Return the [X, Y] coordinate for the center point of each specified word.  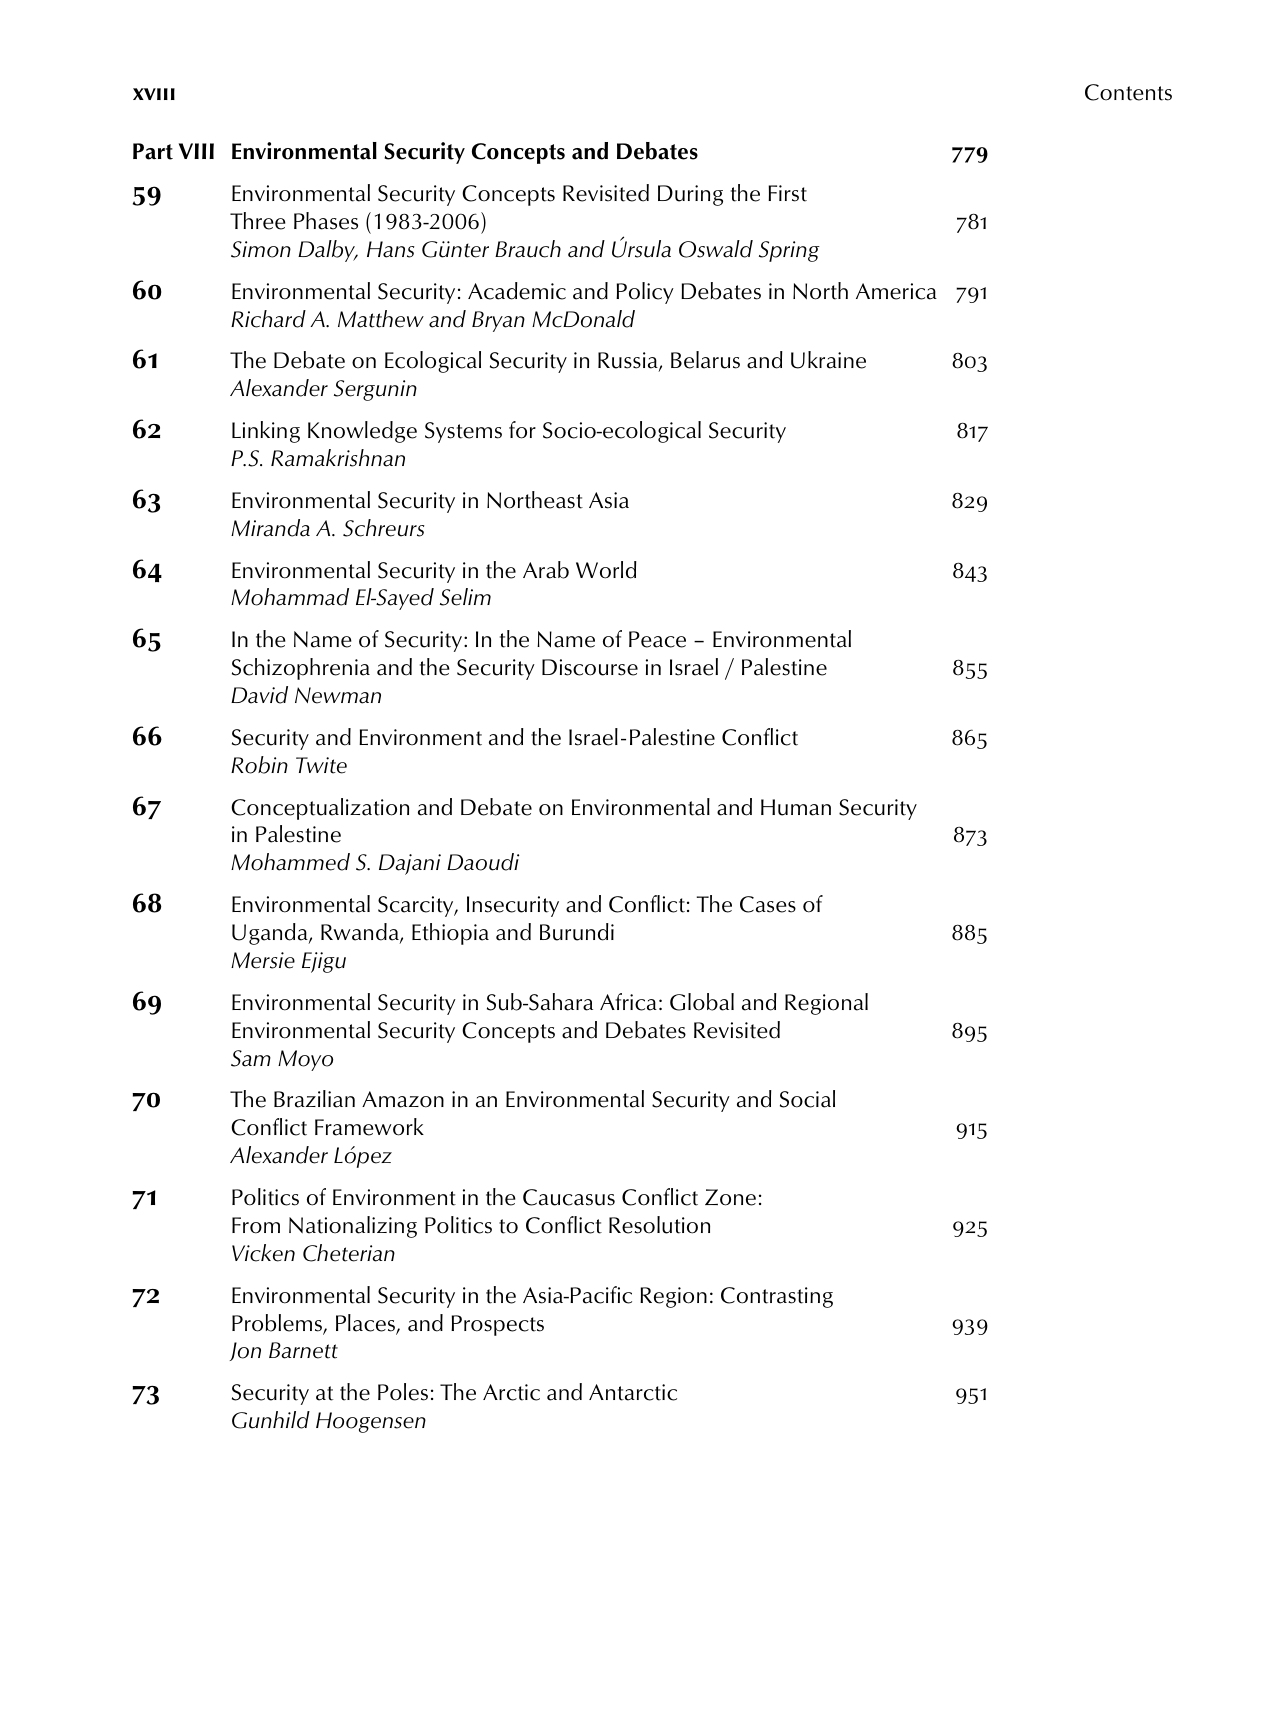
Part [153, 151]
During [690, 195]
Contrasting [777, 1297]
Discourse [590, 667]
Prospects [497, 1325]
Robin [259, 765]
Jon [245, 1351]
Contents [1128, 92]
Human [796, 807]
